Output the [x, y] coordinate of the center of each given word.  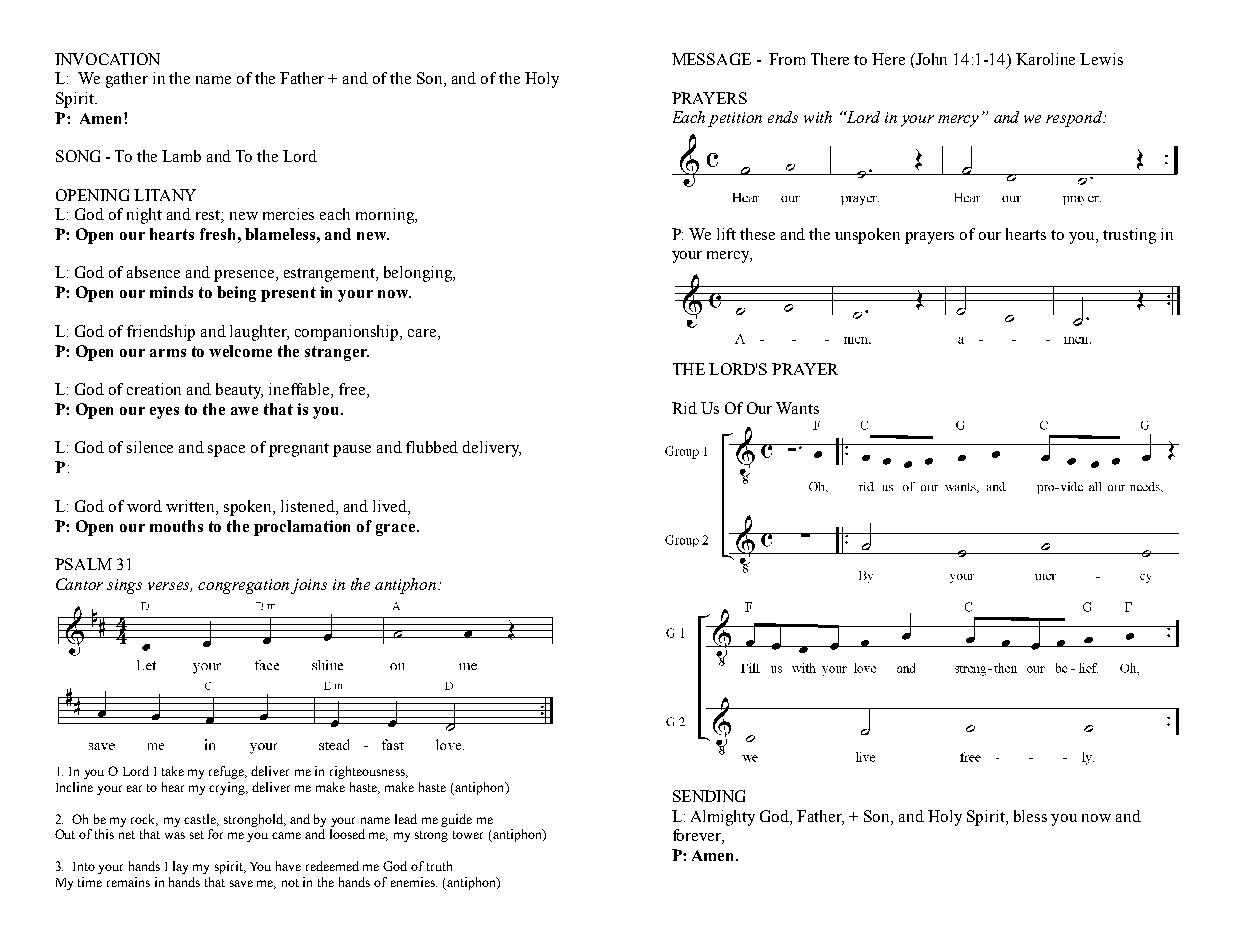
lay [180, 867]
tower [468, 835]
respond [1075, 119]
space [226, 451]
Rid [684, 408]
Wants [797, 408]
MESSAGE [711, 59]
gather [127, 80]
